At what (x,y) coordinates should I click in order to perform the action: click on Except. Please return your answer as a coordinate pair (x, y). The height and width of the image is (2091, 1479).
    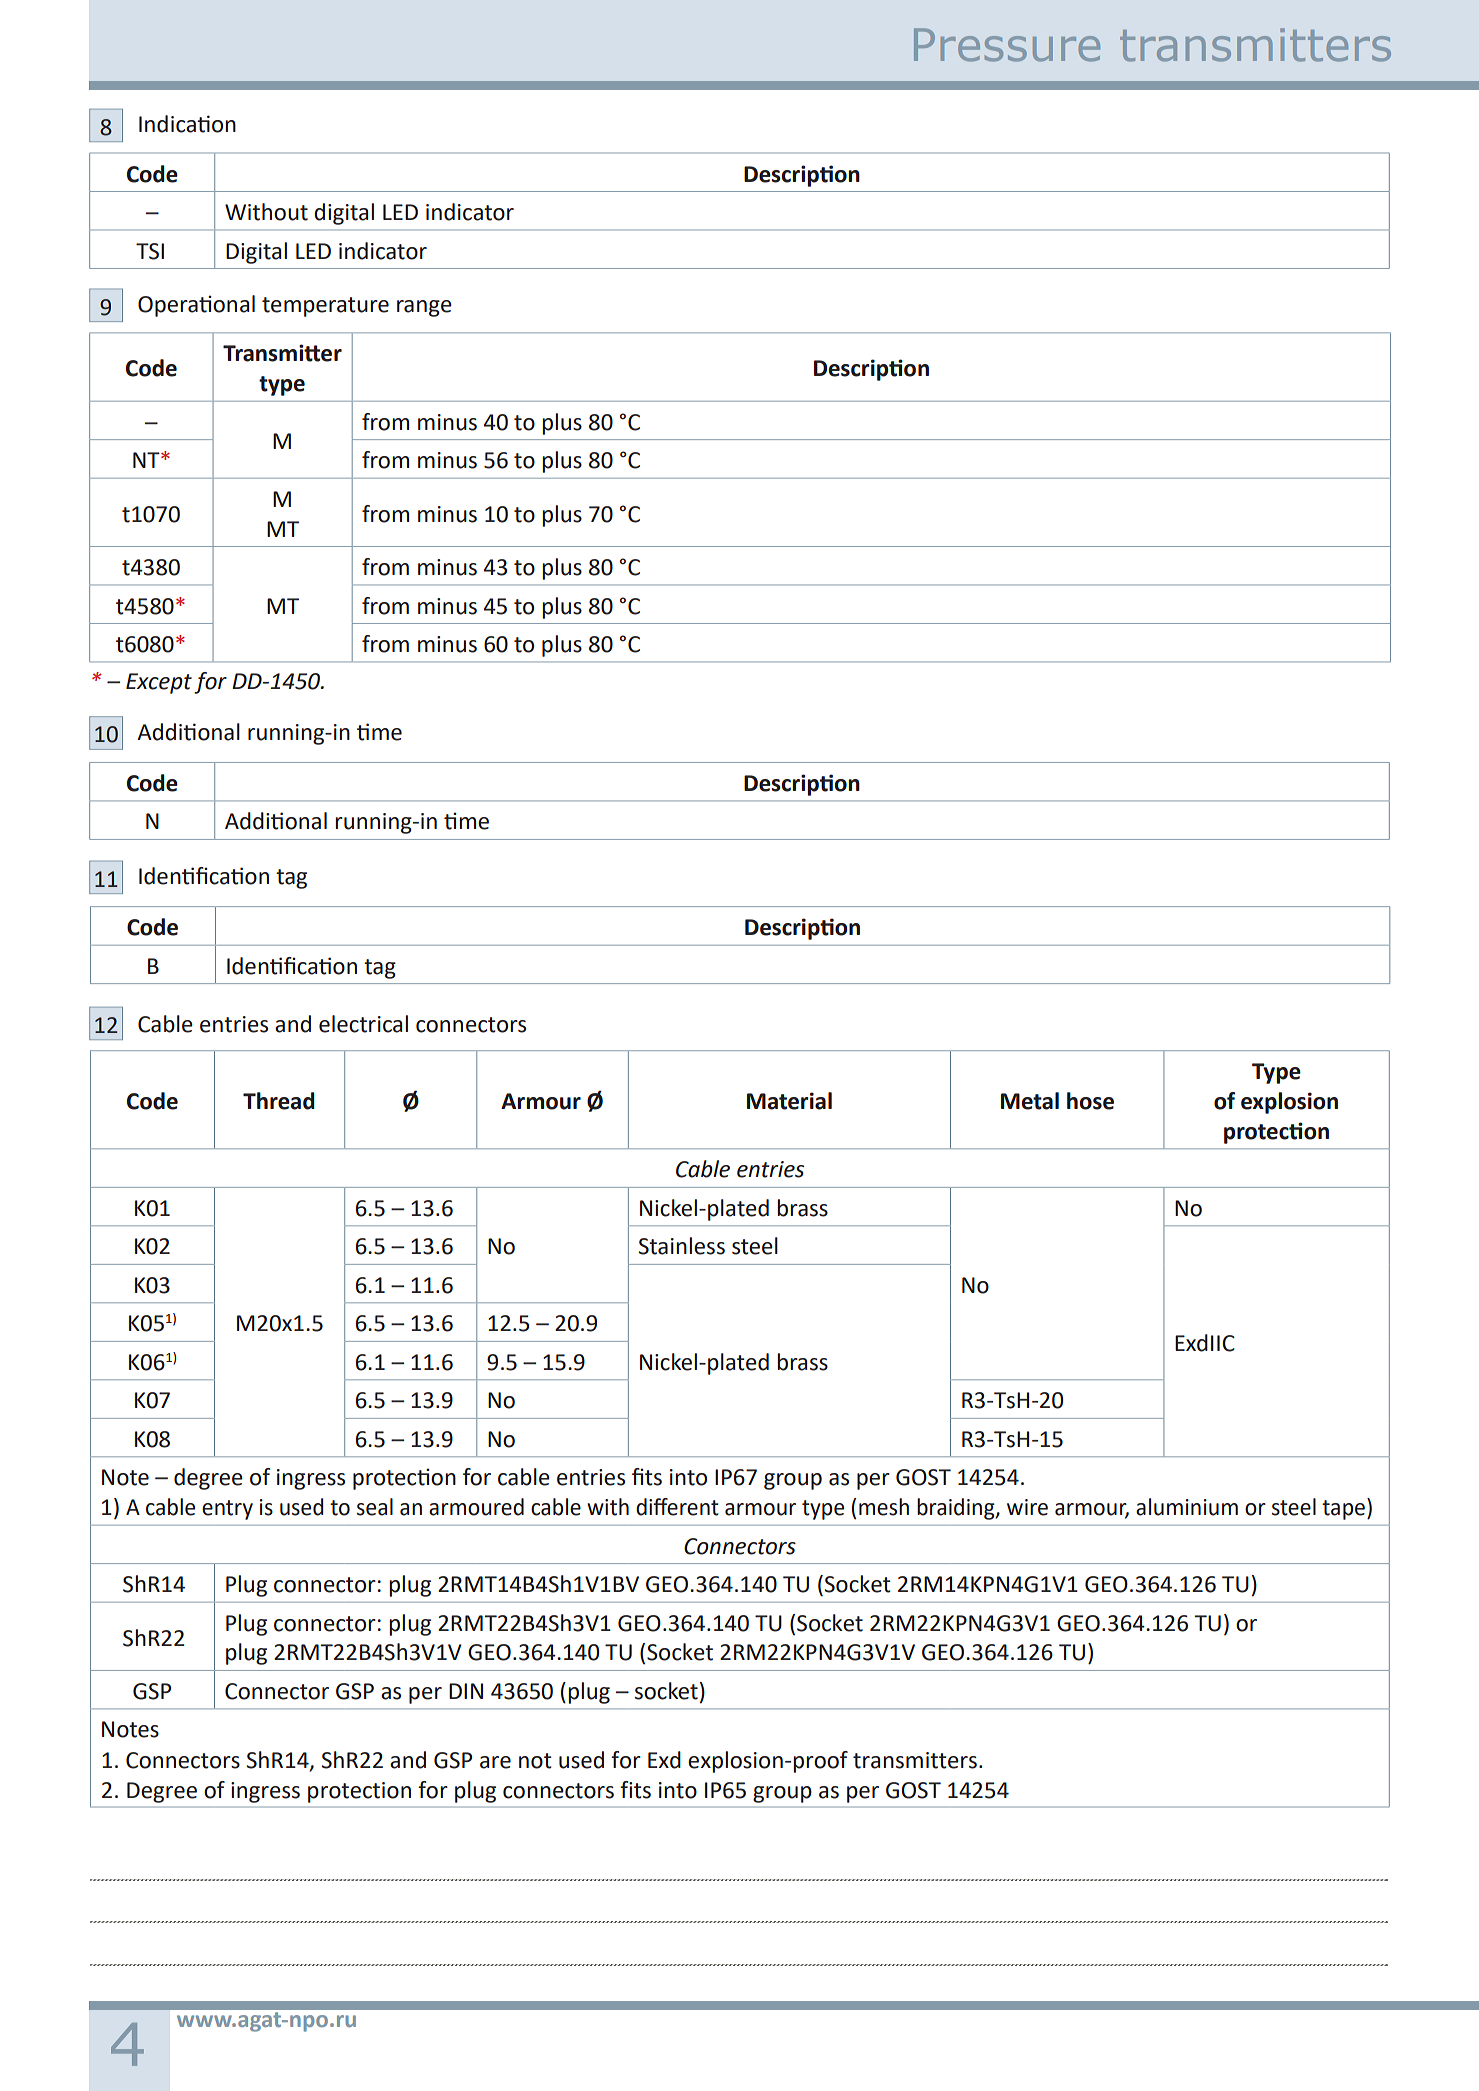
    Looking at the image, I should click on (159, 683).
